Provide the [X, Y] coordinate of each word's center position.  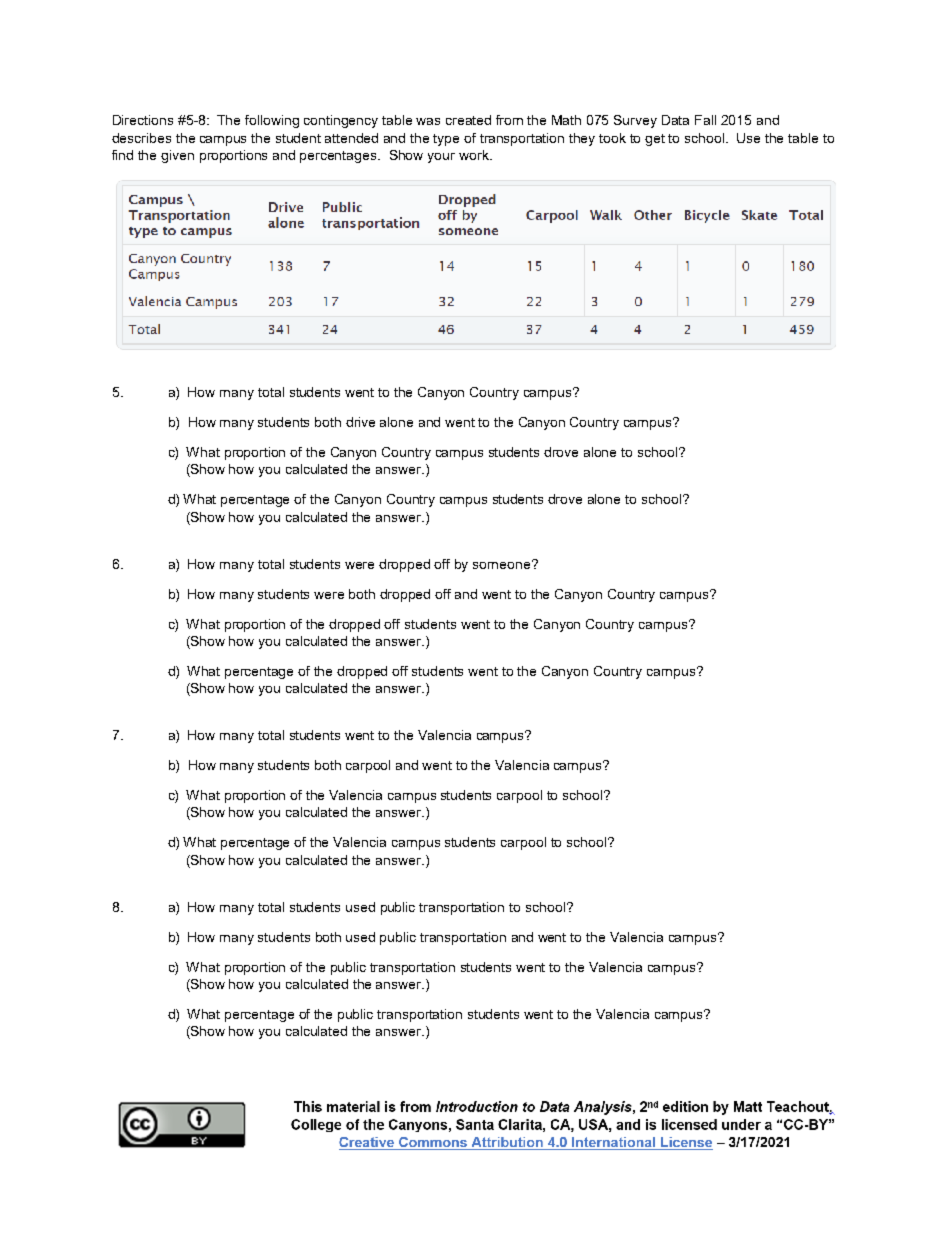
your [441, 158]
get [655, 140]
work [475, 155]
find [122, 155]
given [177, 156]
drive [360, 422]
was [428, 121]
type [446, 140]
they [582, 139]
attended [351, 138]
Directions [143, 120]
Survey [635, 121]
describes [141, 138]
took [612, 138]
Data [675, 120]
